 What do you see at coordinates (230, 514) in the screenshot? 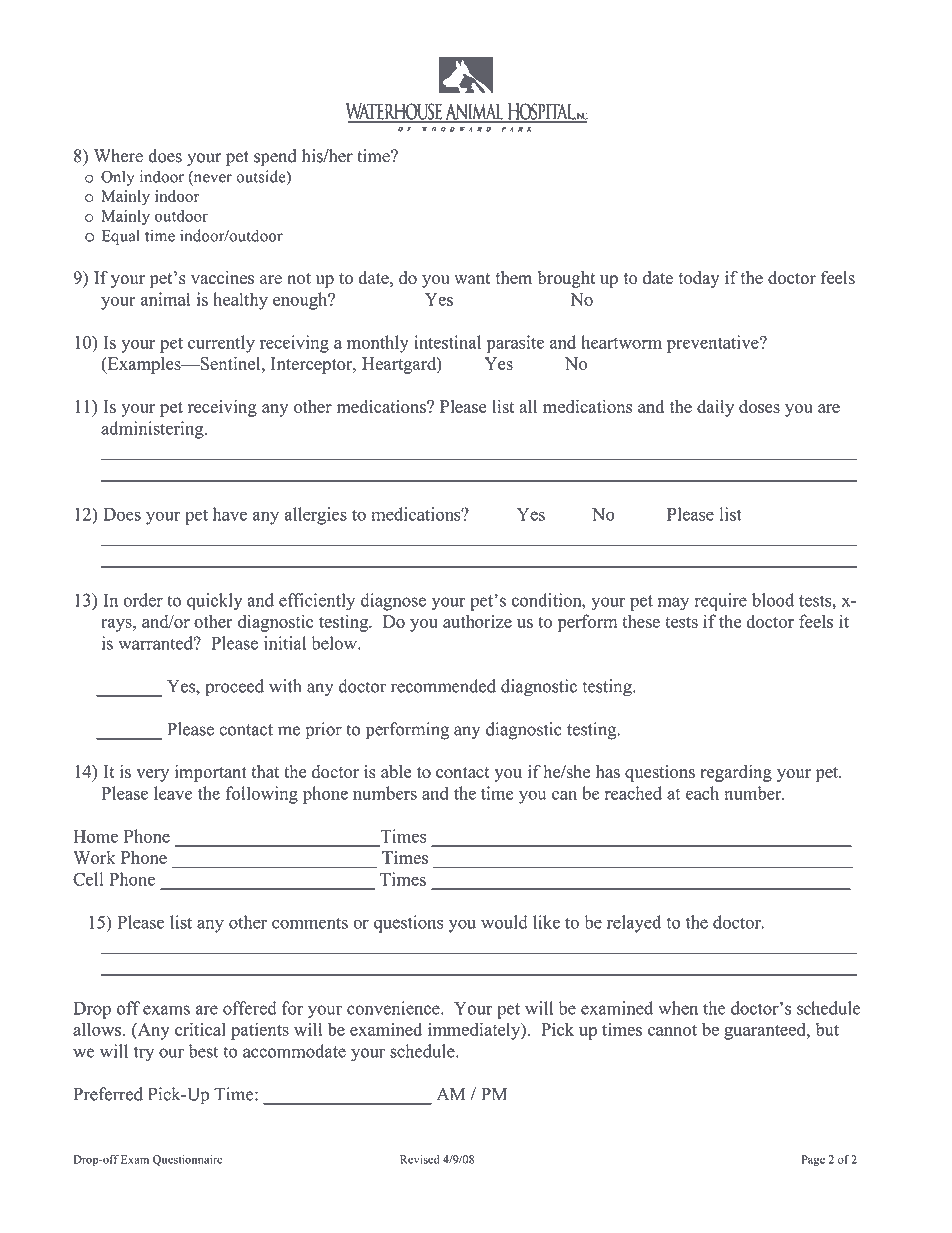
I see `have` at bounding box center [230, 514].
